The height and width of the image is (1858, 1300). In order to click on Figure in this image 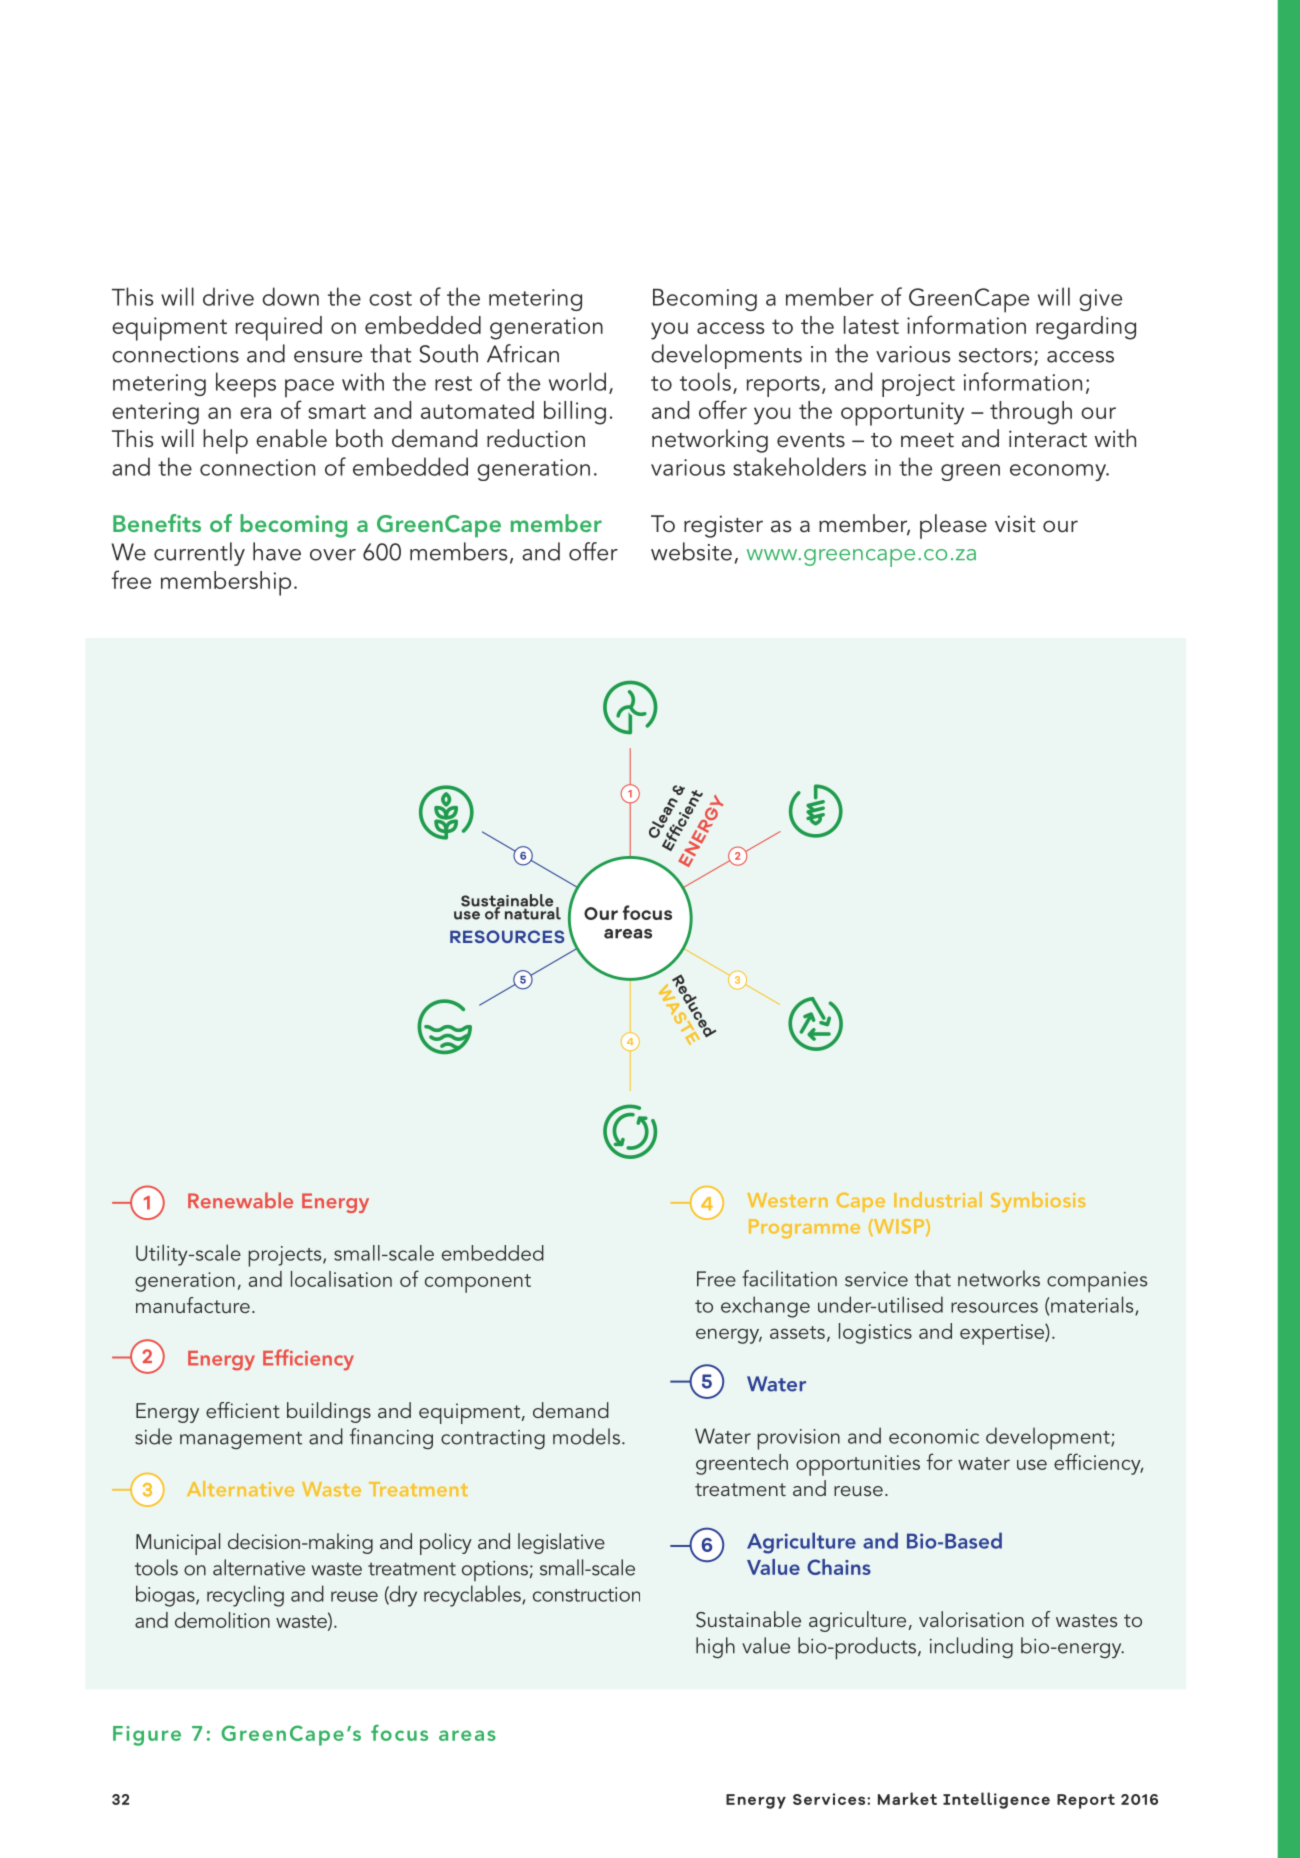, I will do `click(147, 1736)`.
